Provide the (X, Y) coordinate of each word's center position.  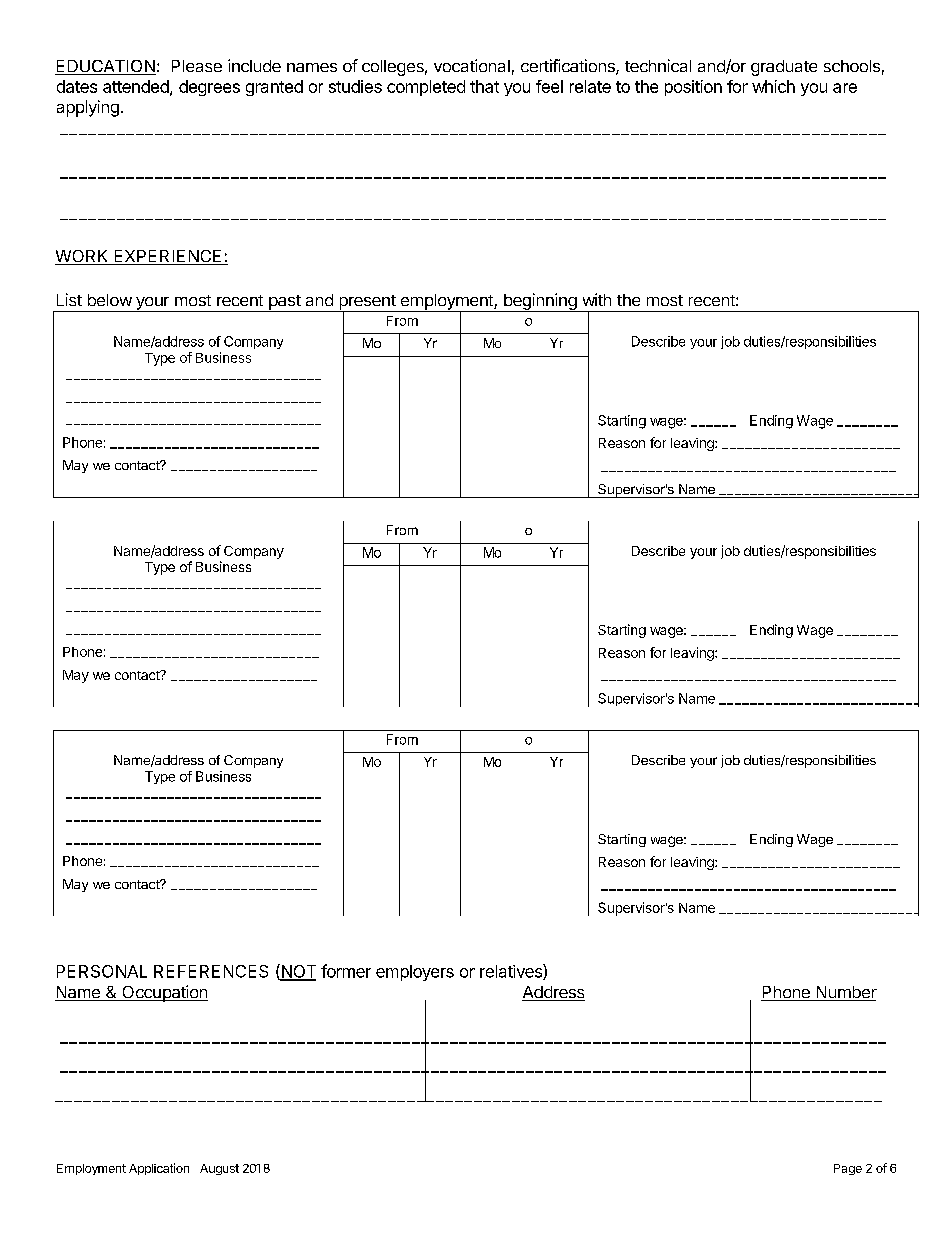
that (484, 86)
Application (159, 1169)
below (110, 300)
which (773, 86)
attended (137, 87)
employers (415, 973)
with (597, 299)
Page (848, 1169)
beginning (539, 302)
